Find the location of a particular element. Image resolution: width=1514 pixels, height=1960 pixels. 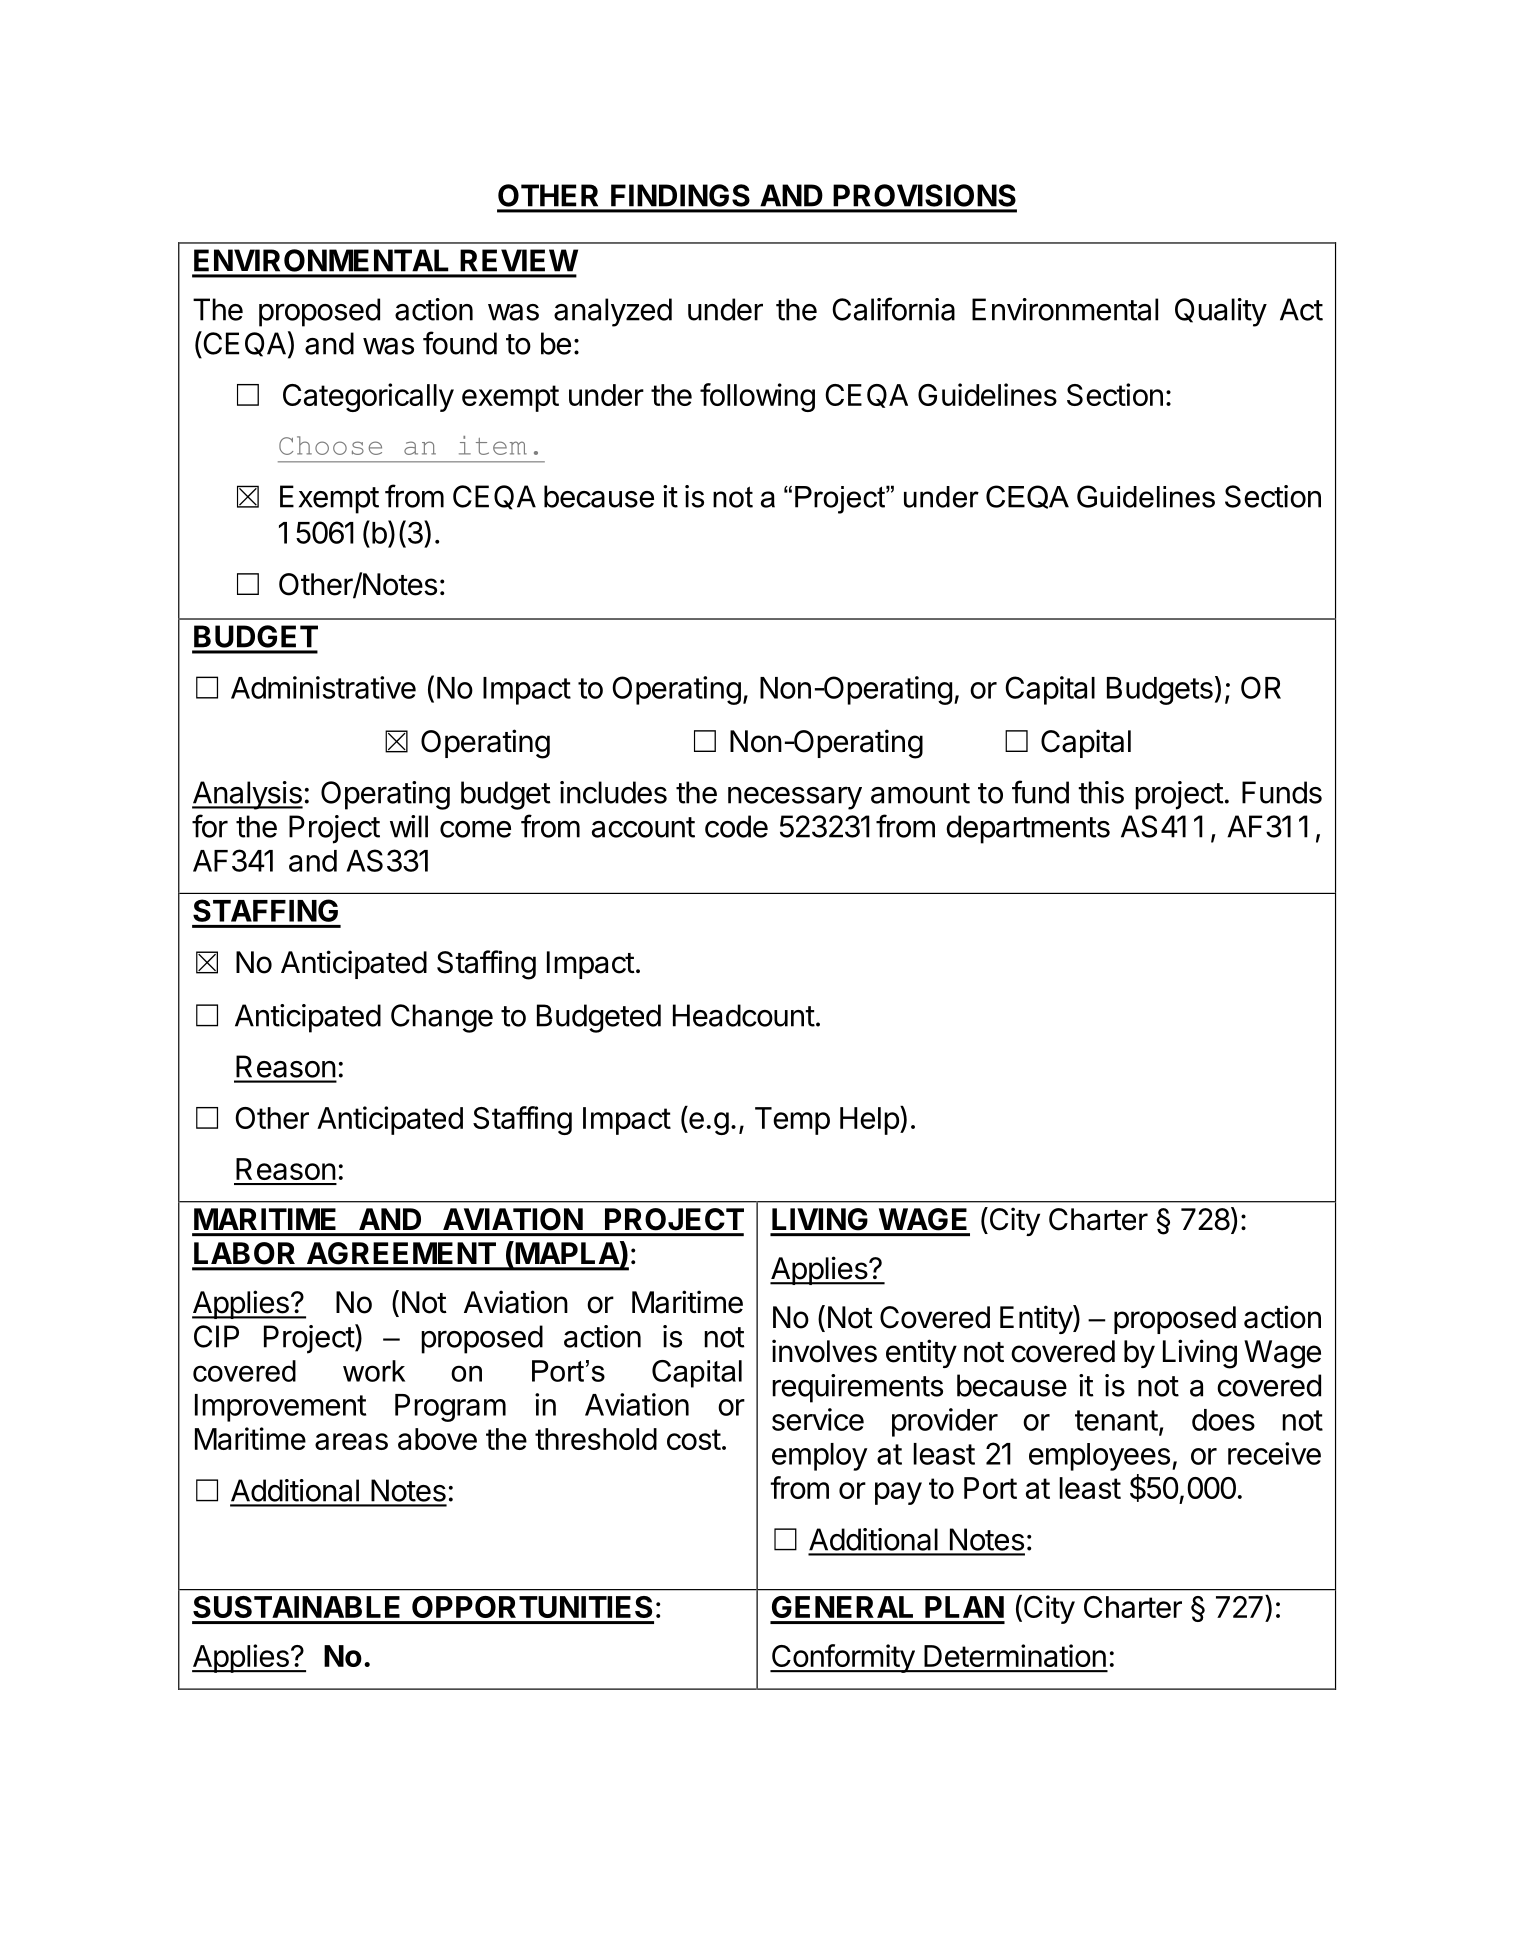

following is located at coordinates (757, 397).
